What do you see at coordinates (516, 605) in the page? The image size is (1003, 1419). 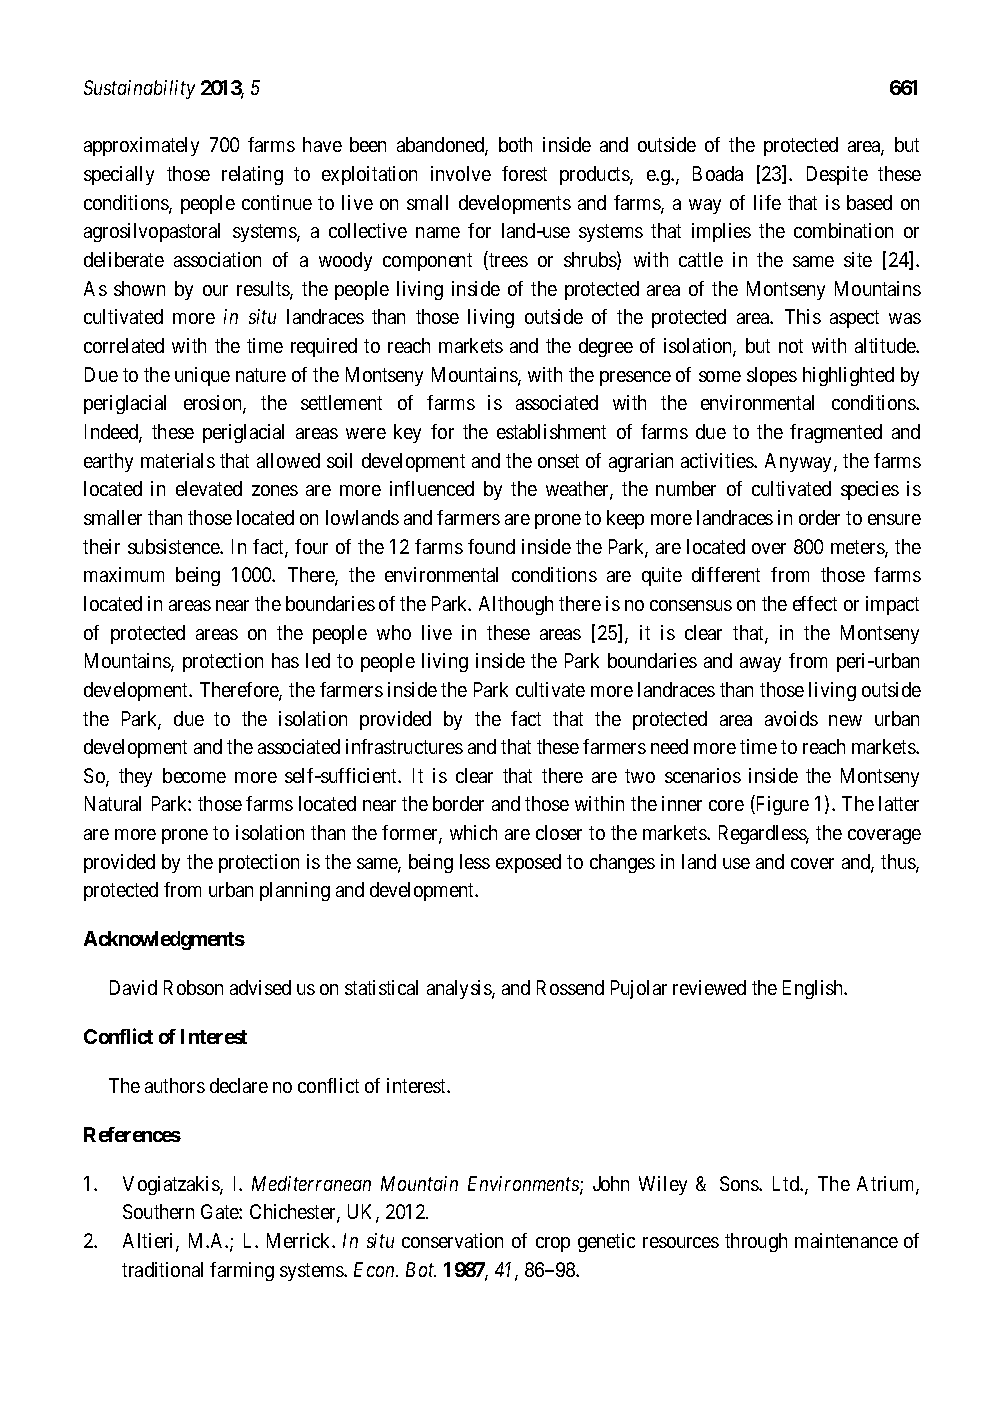 I see `Although` at bounding box center [516, 605].
